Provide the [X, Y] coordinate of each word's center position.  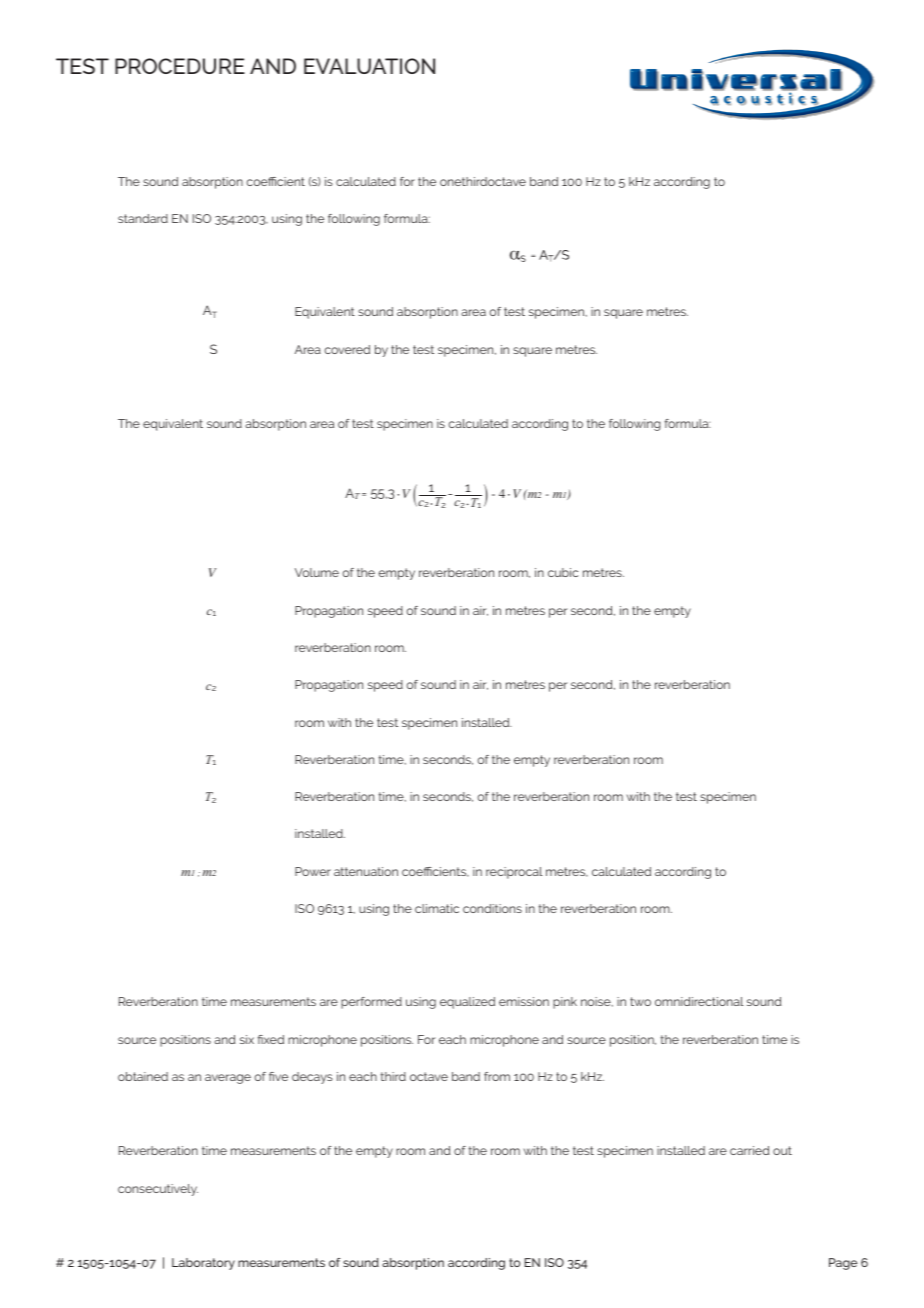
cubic [563, 572]
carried [750, 1150]
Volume [317, 572]
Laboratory [203, 1264]
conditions [492, 908]
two [640, 1001]
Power [313, 871]
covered [347, 349]
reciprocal [514, 873]
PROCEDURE [180, 66]
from [497, 1076]
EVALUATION [369, 66]
